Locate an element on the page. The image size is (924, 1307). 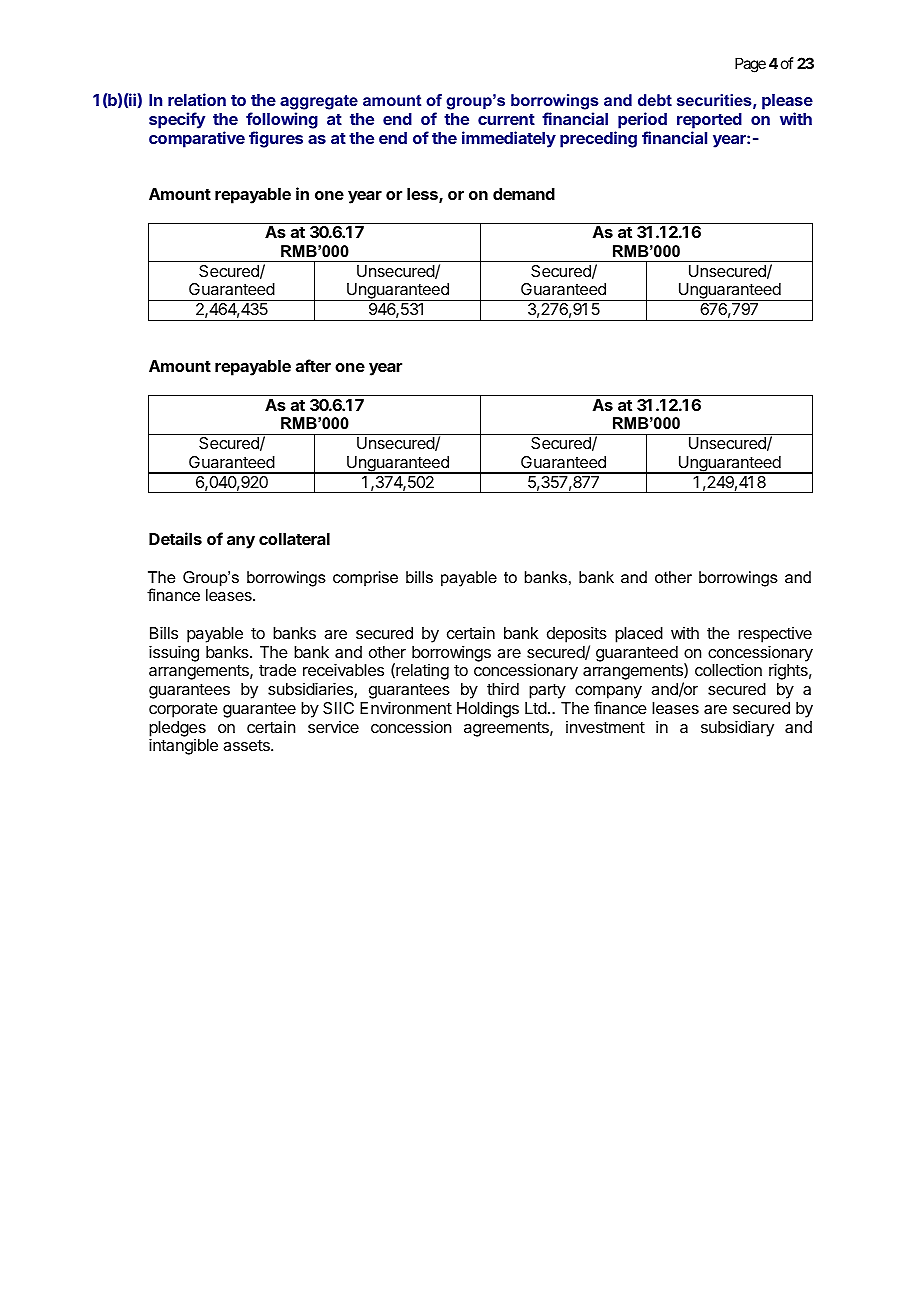
relation is located at coordinates (197, 99).
